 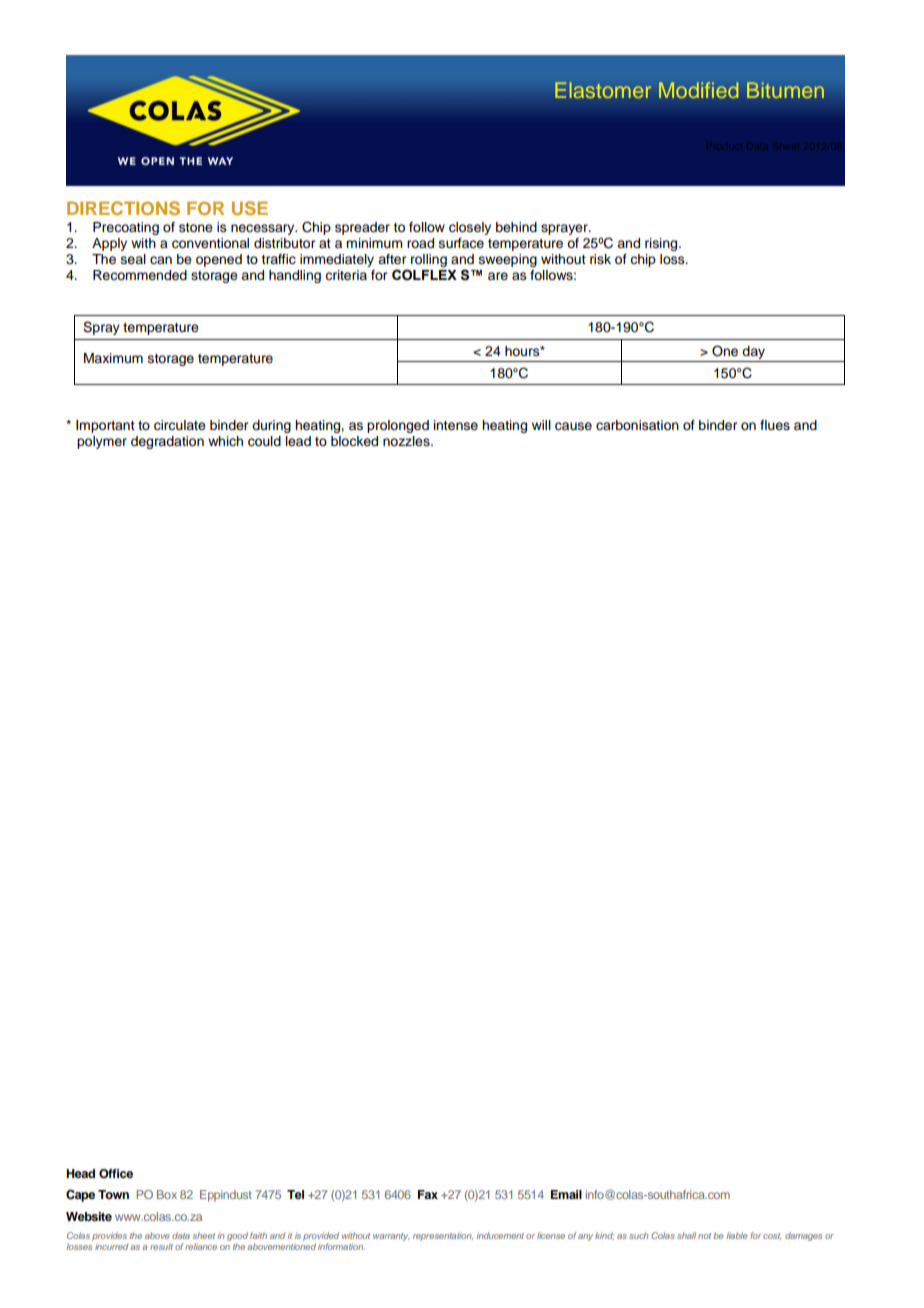 I want to click on DIRECTIONS, so click(x=123, y=208).
